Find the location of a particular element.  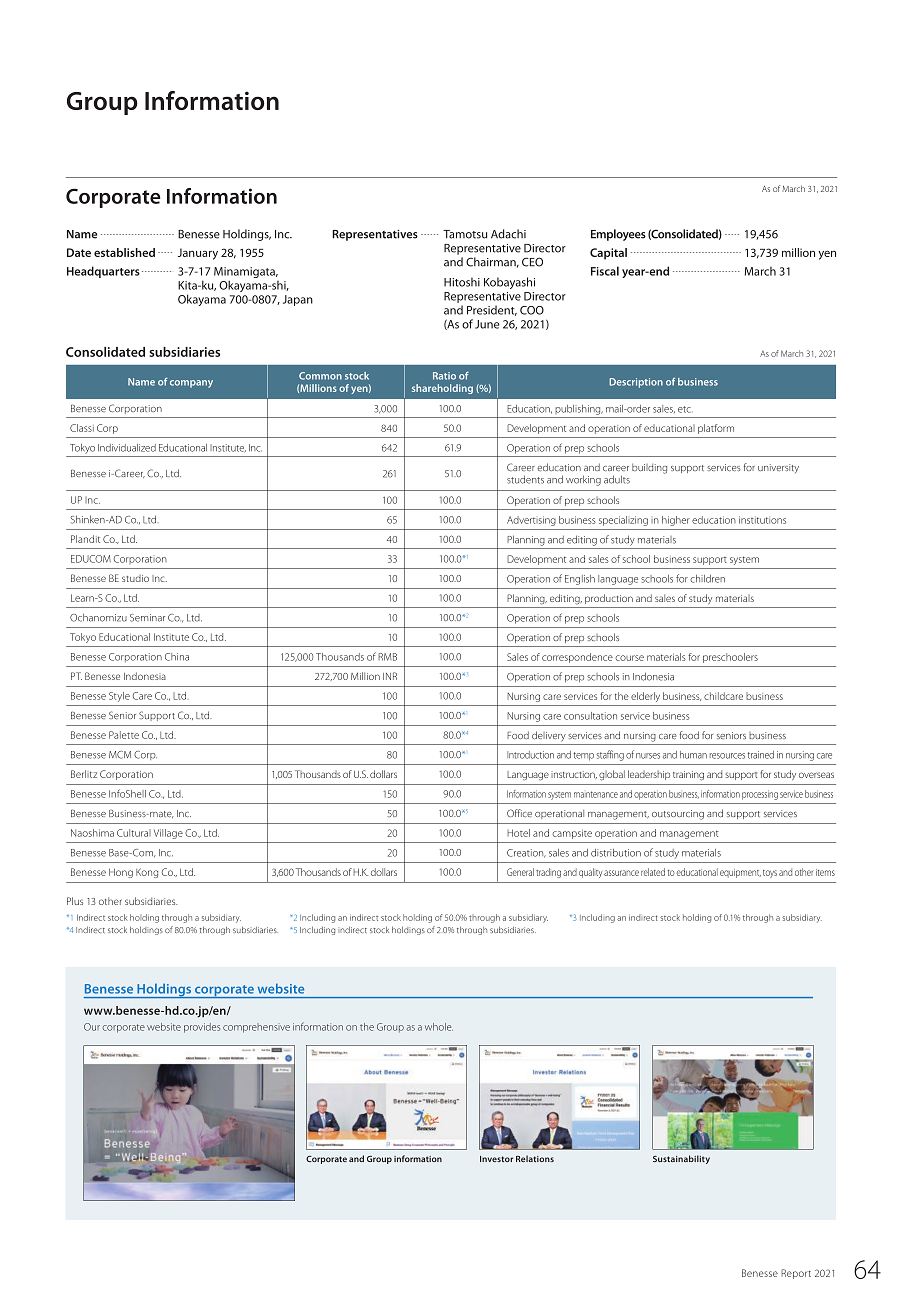

studio is located at coordinates (135, 578).
